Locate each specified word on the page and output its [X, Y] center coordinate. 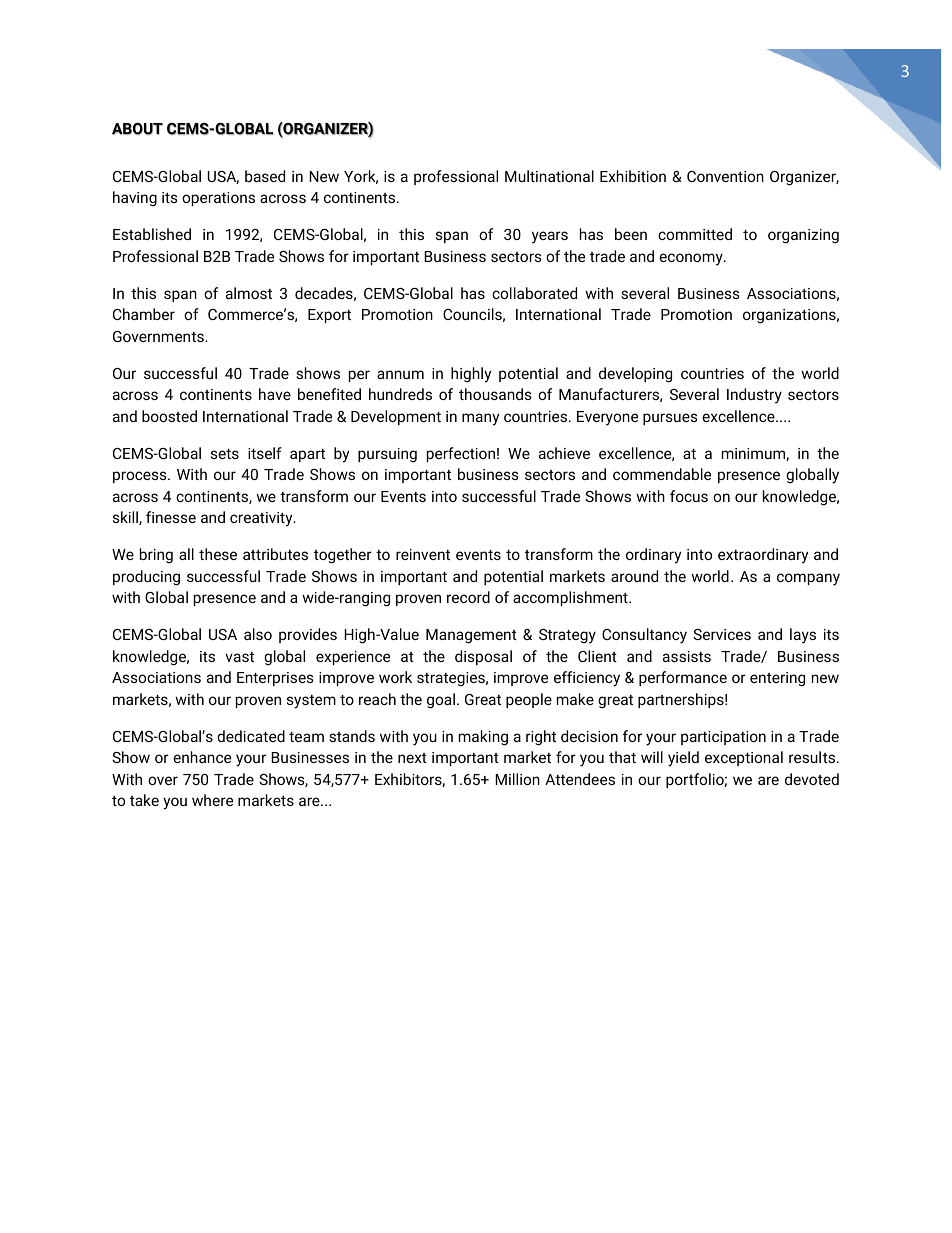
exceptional [744, 758]
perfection [461, 454]
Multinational [549, 176]
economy [692, 259]
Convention [725, 176]
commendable [662, 474]
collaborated [534, 293]
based [265, 176]
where [212, 800]
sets [225, 454]
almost [249, 293]
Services [722, 634]
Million [517, 779]
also [258, 634]
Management [471, 636]
